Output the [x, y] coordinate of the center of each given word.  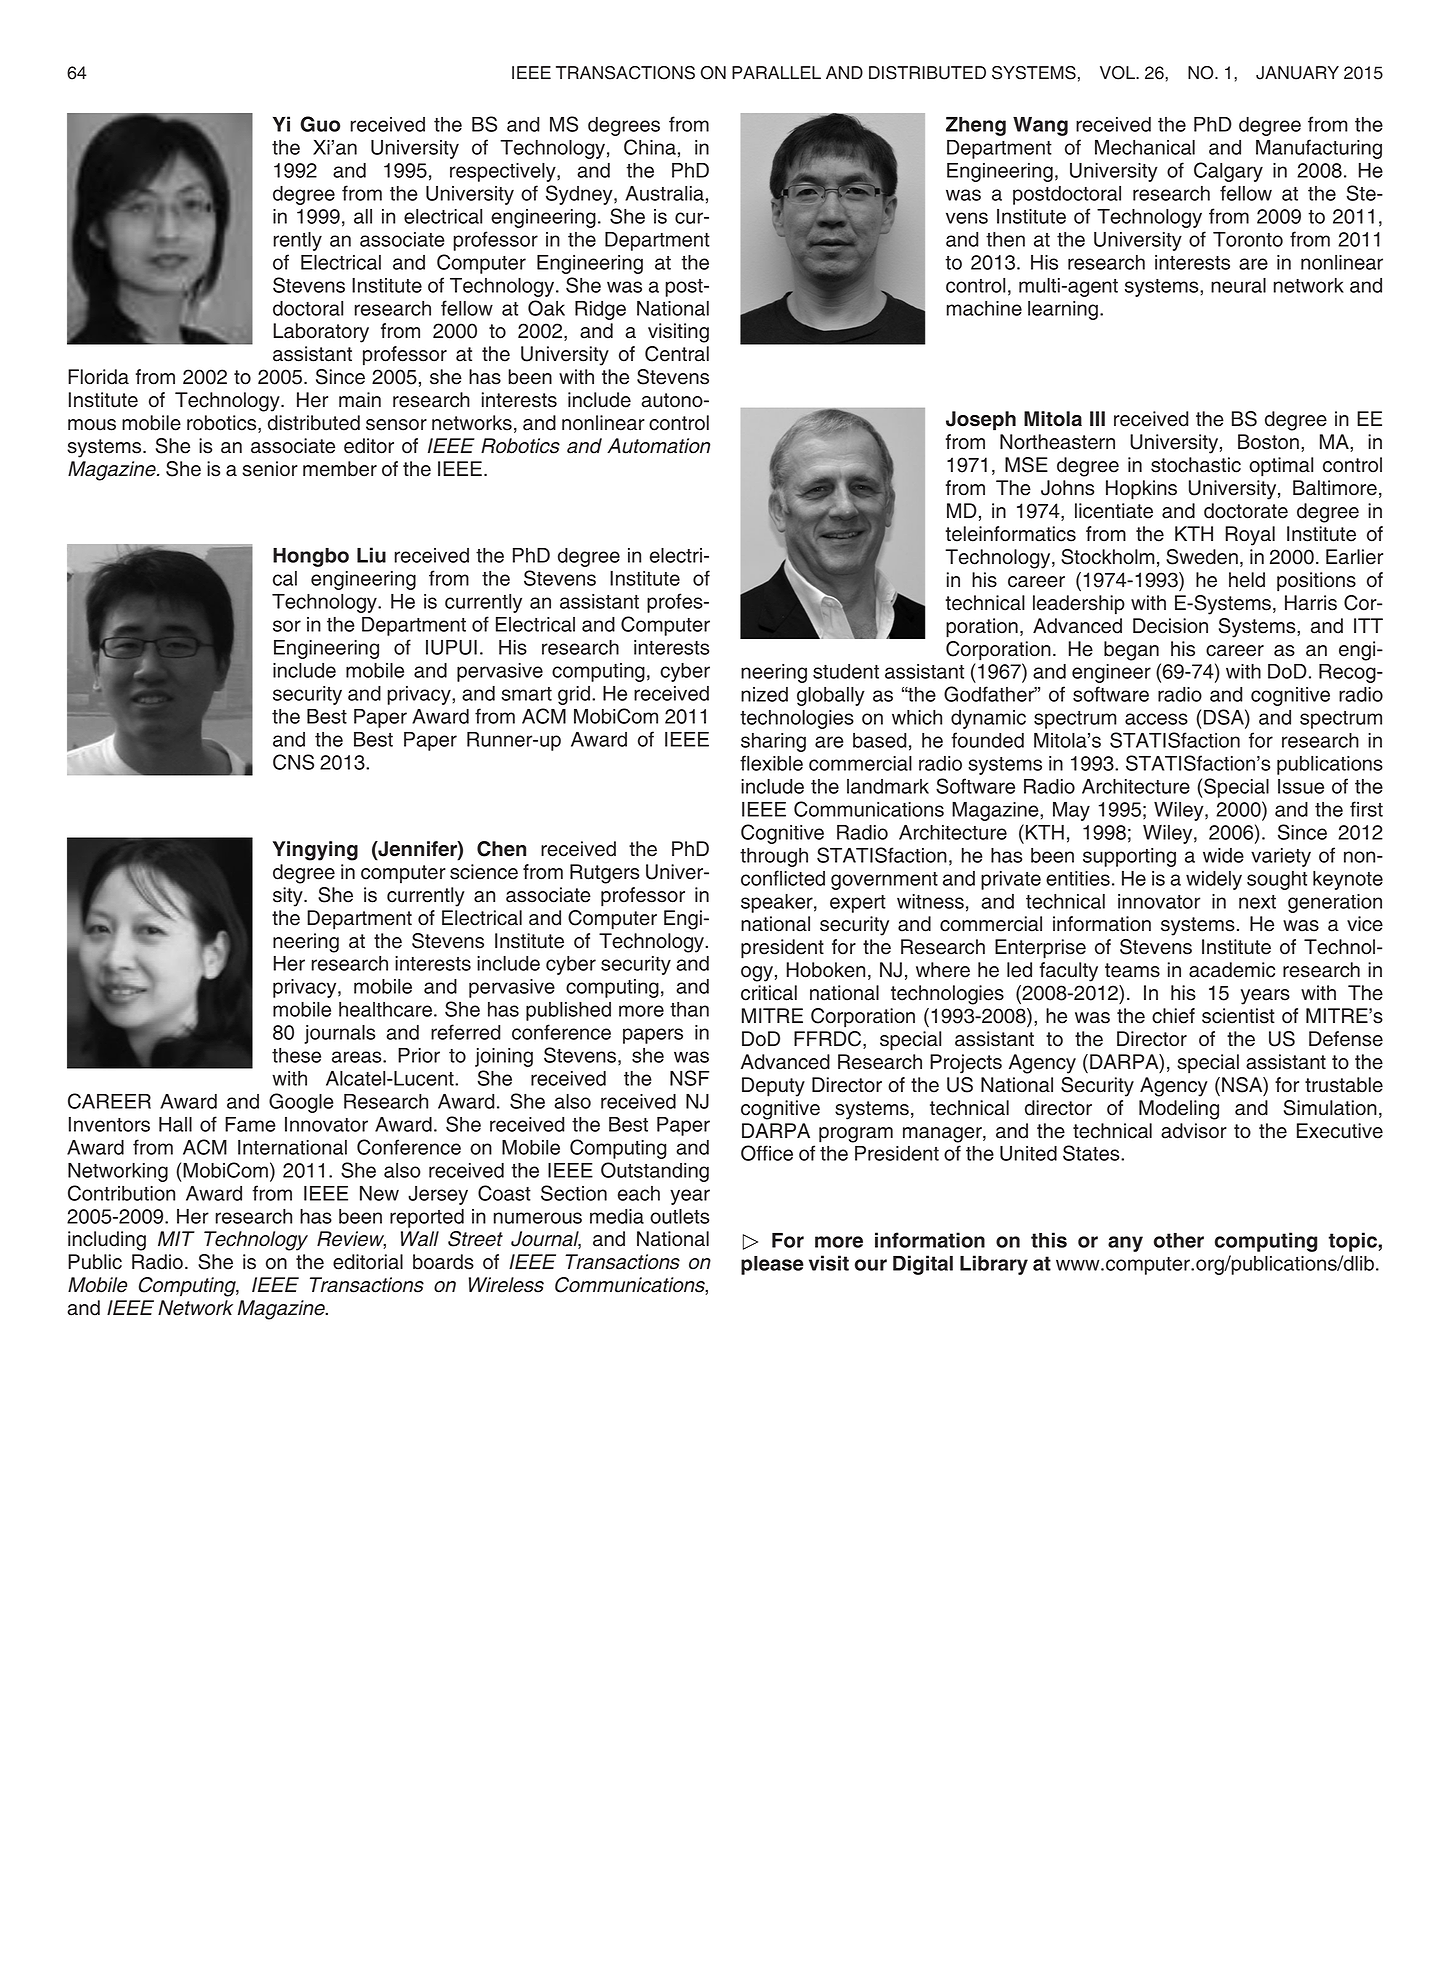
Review [351, 1240]
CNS [293, 762]
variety [1281, 857]
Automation [658, 446]
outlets [679, 1216]
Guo [320, 124]
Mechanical [1145, 147]
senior [270, 469]
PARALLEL [776, 72]
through [774, 857]
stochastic [1196, 465]
